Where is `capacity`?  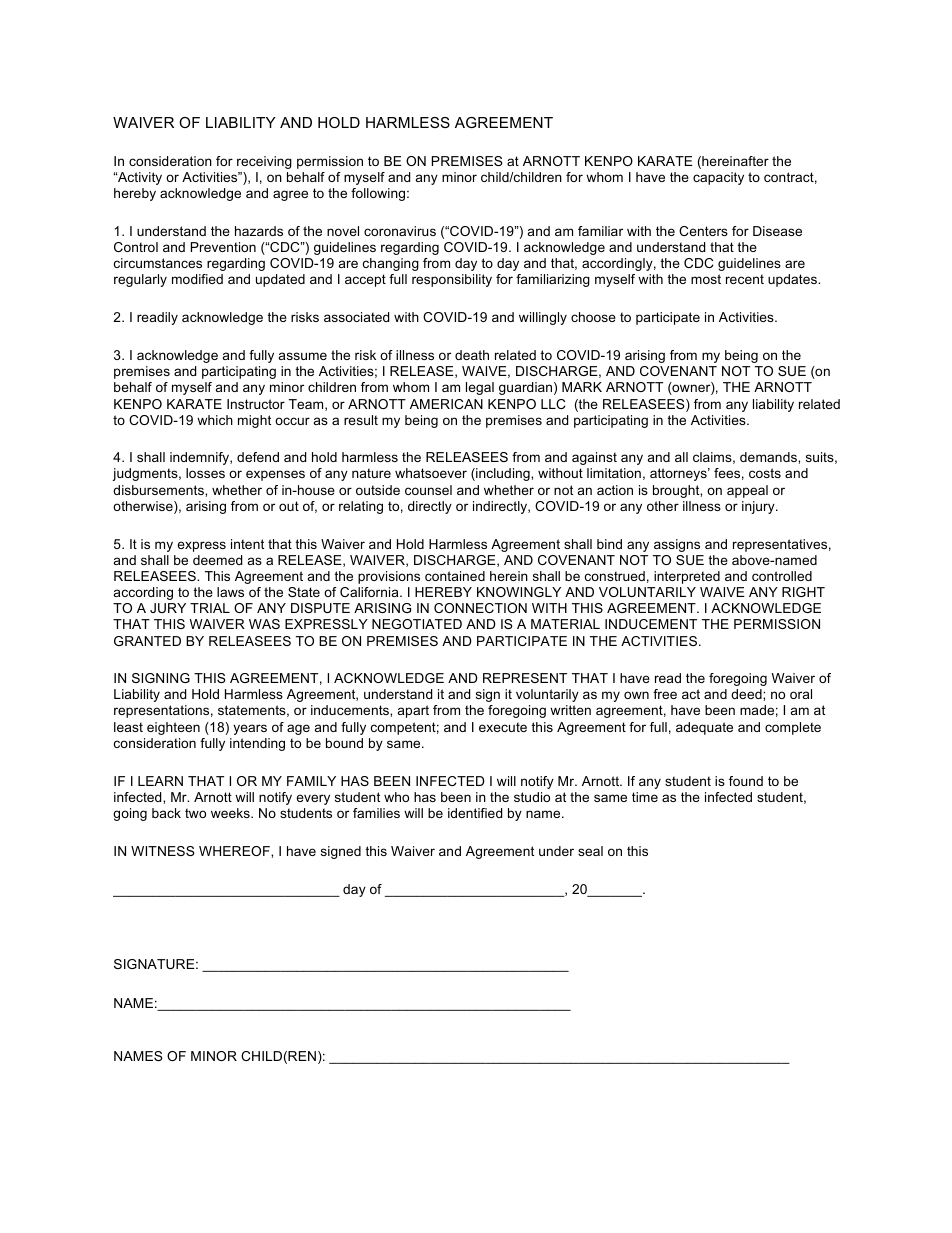 capacity is located at coordinates (718, 178).
